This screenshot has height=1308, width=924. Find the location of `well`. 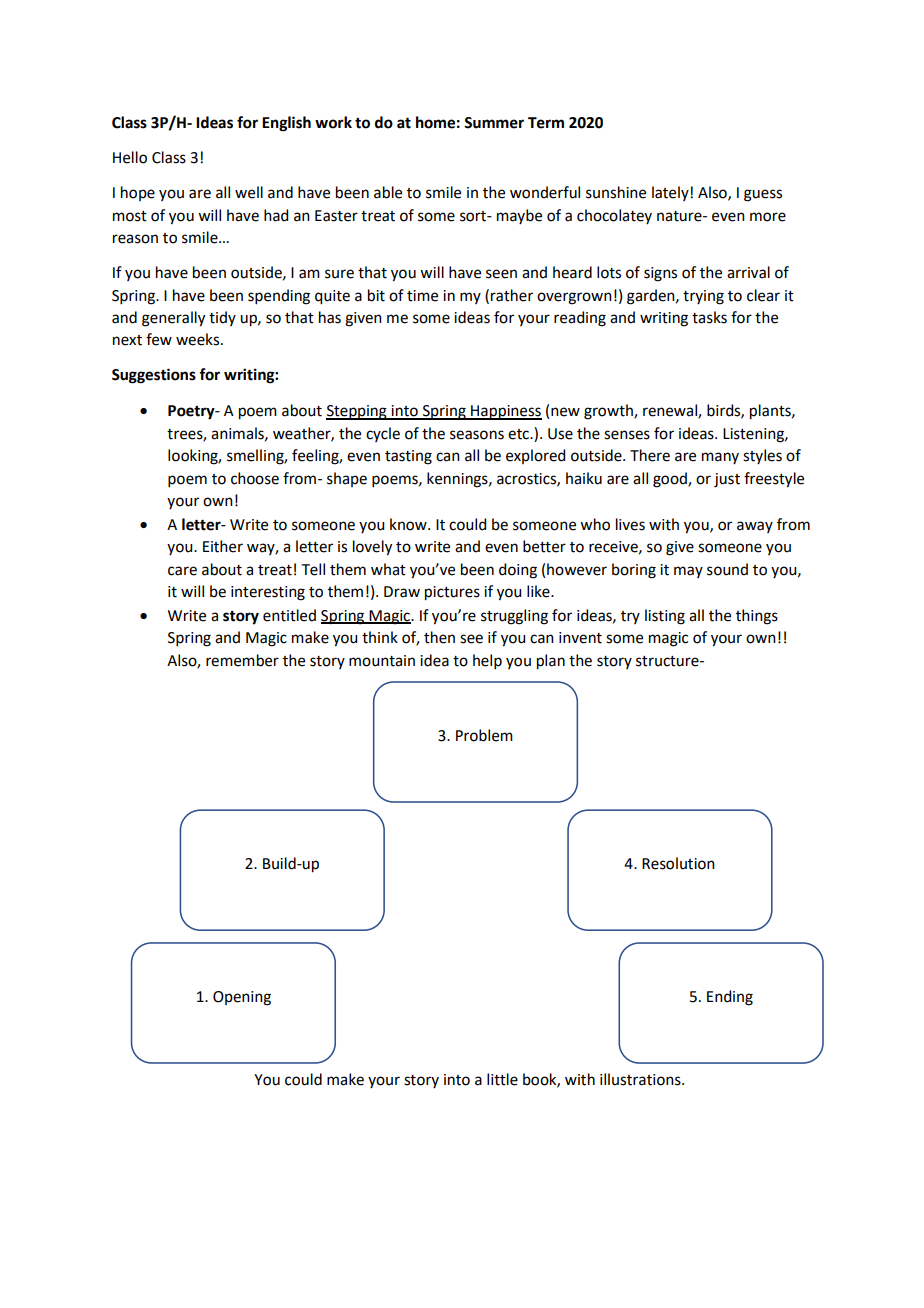

well is located at coordinates (249, 192).
